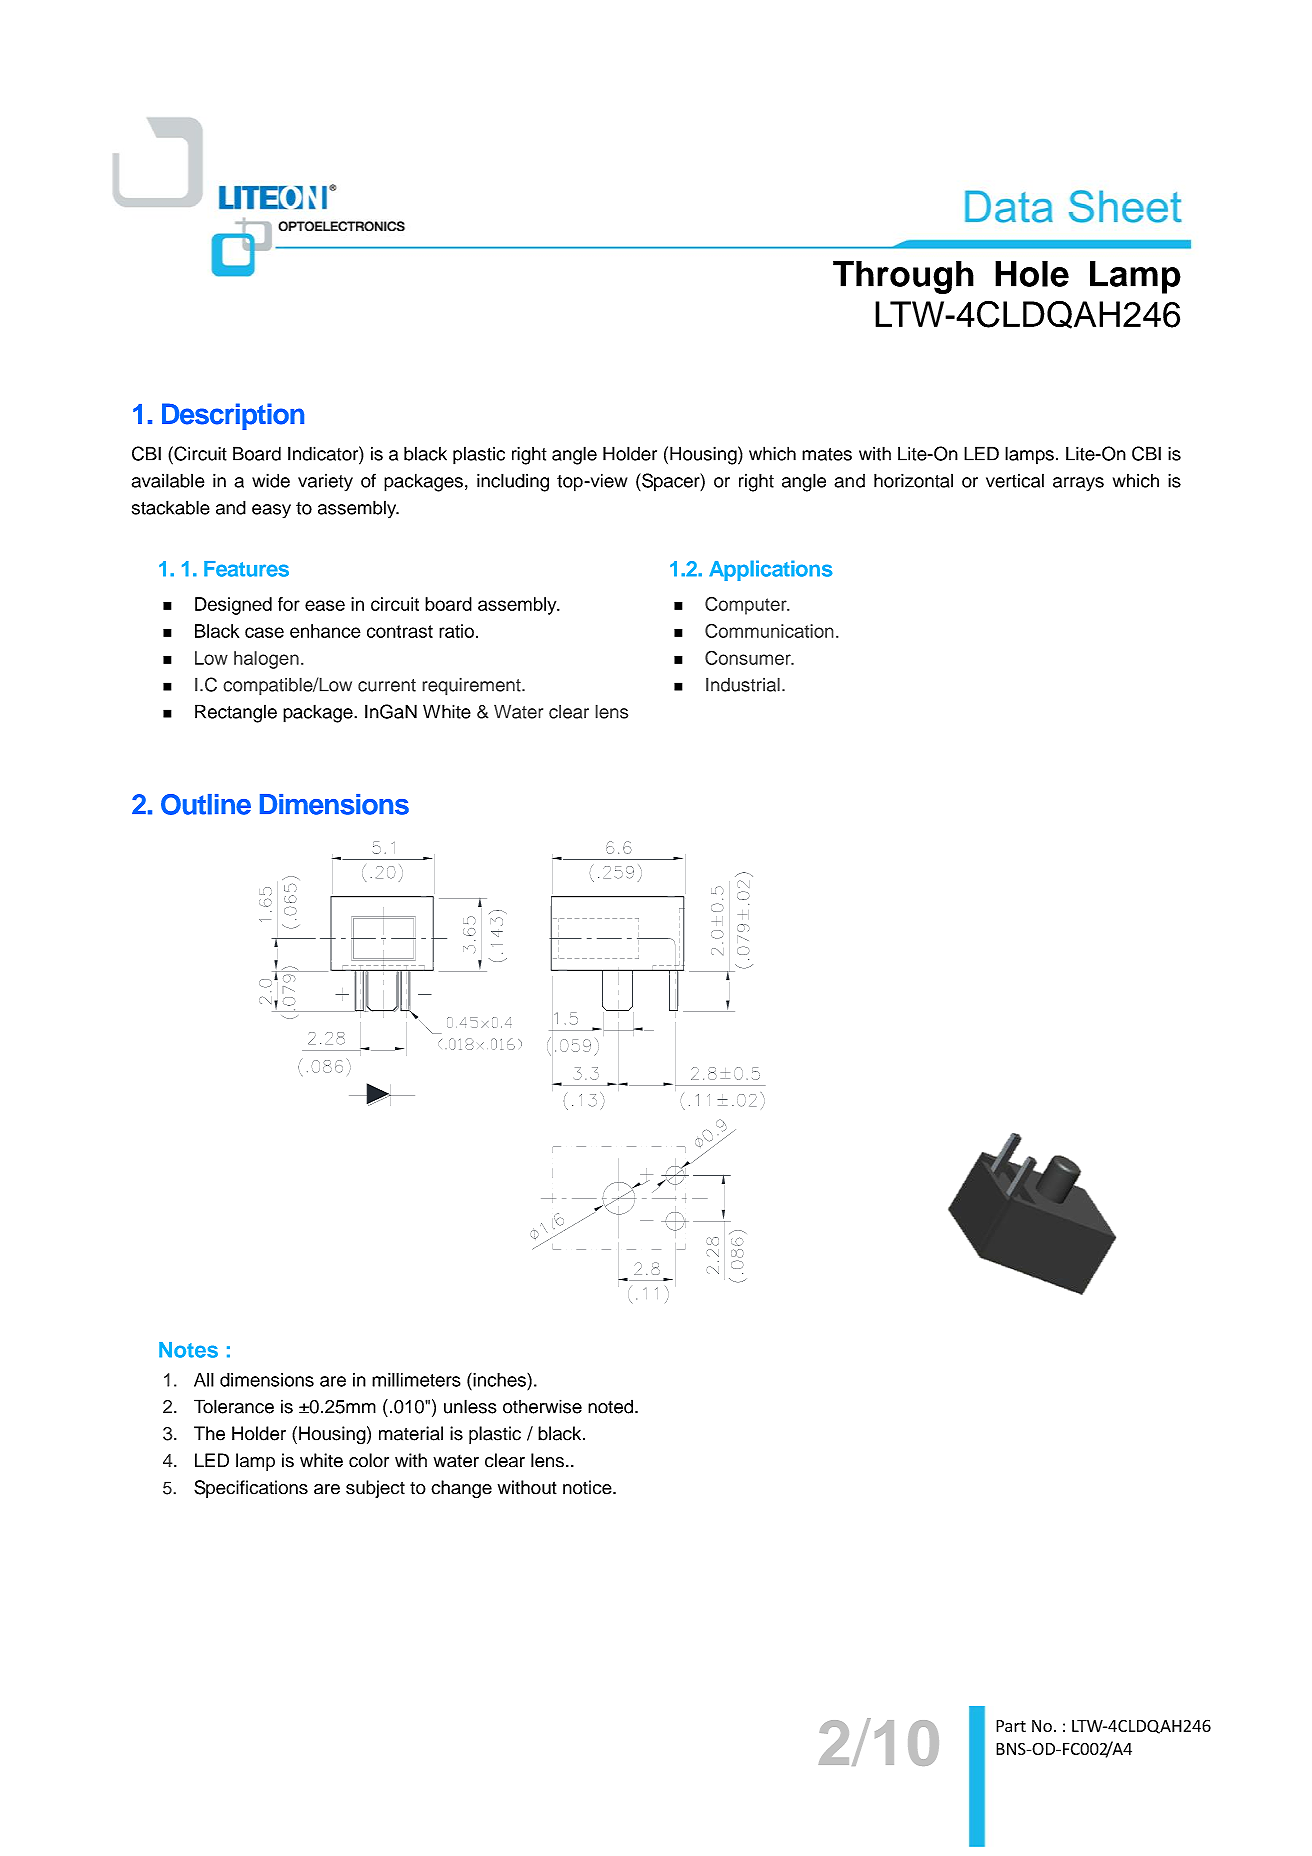 The image size is (1312, 1856). I want to click on Communication, so click(769, 630).
